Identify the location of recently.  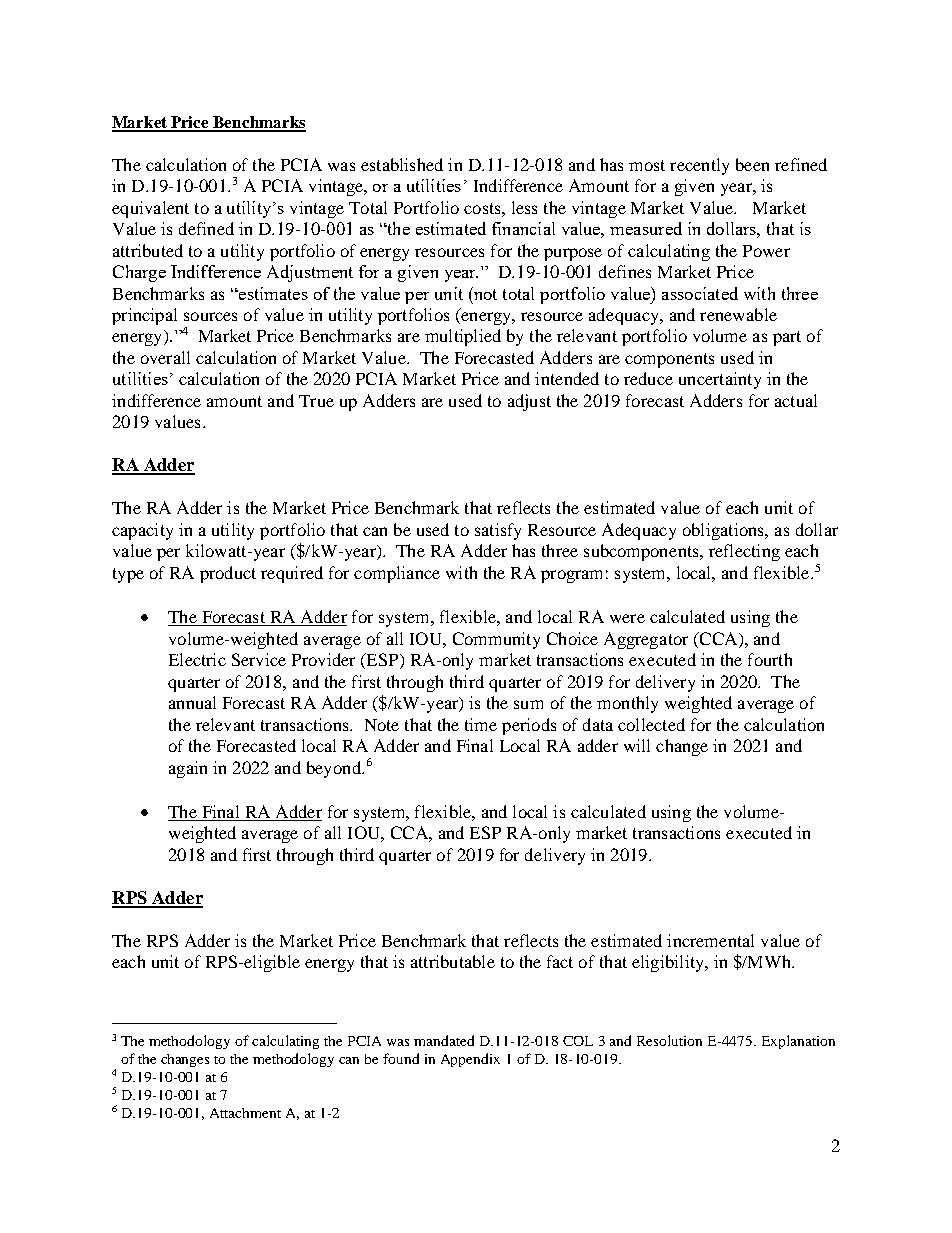
(699, 166).
